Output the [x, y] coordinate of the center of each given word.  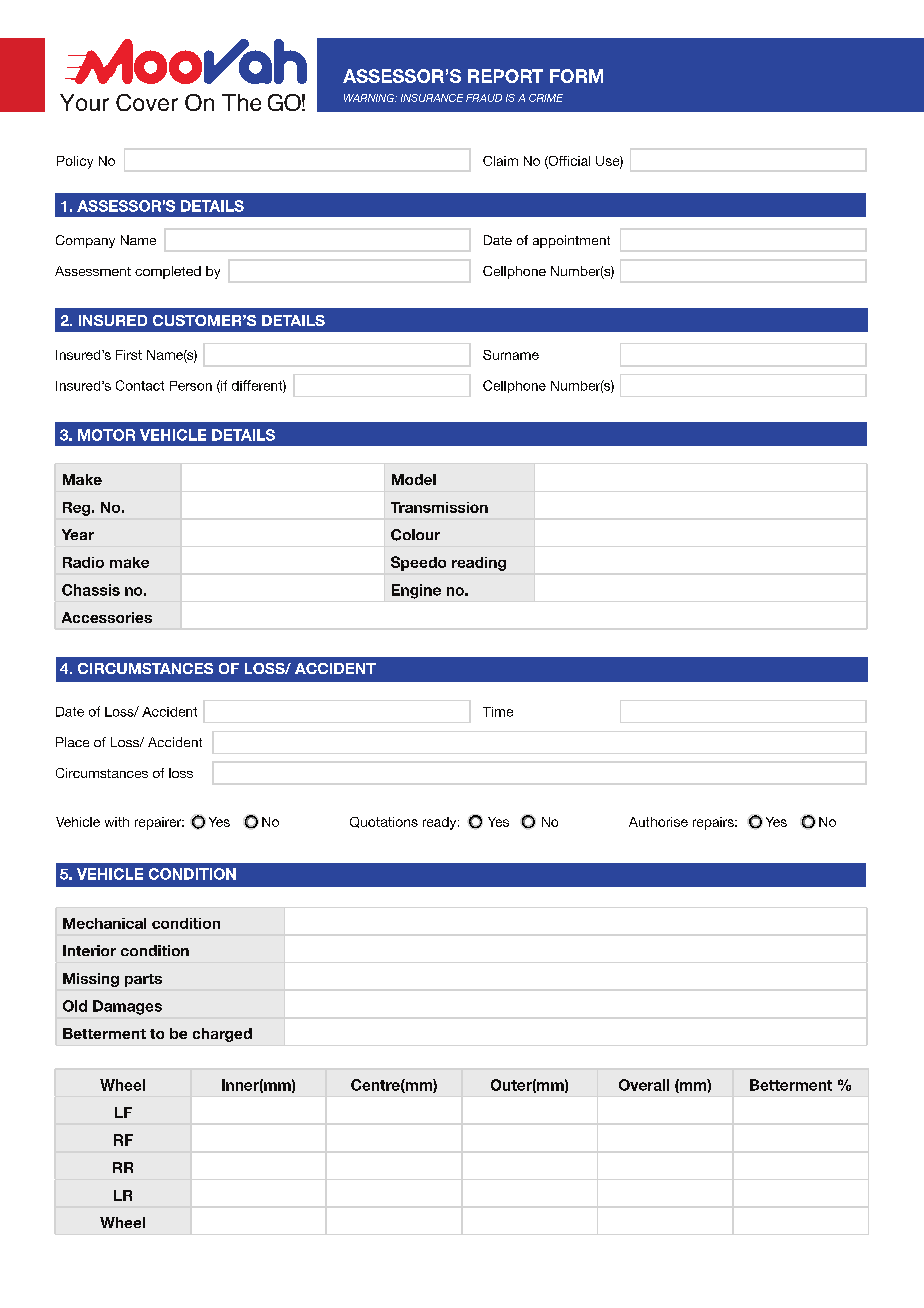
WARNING [370, 98]
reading [479, 564]
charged [222, 1035]
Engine [416, 591]
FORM [576, 76]
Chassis [91, 590]
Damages [127, 1007]
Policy [75, 162]
